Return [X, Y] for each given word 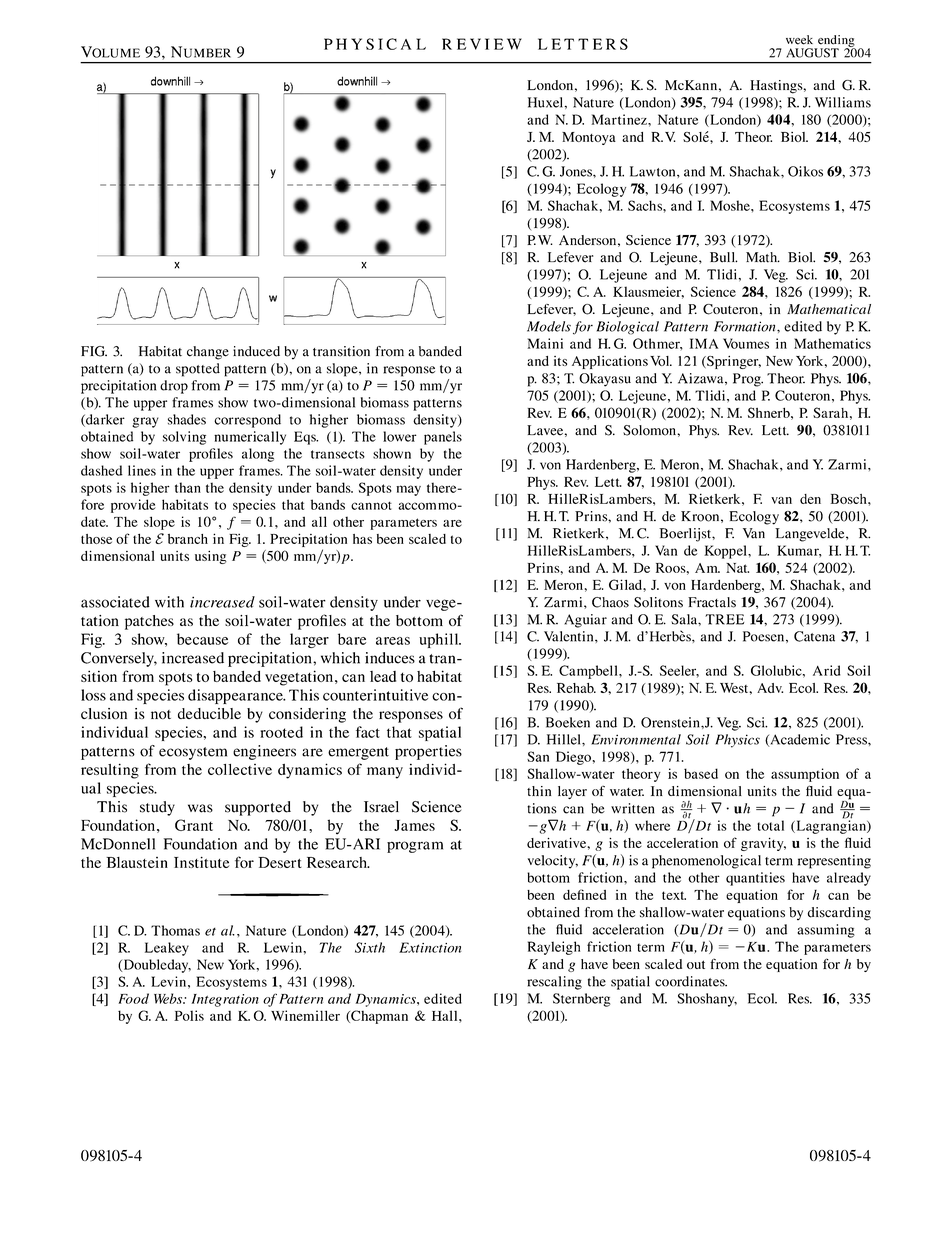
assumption [805, 775]
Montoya [589, 138]
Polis [189, 1015]
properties [428, 752]
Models [549, 326]
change [208, 353]
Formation [746, 326]
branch [188, 539]
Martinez [620, 119]
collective [240, 769]
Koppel [726, 552]
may [408, 490]
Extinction [430, 947]
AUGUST [812, 53]
